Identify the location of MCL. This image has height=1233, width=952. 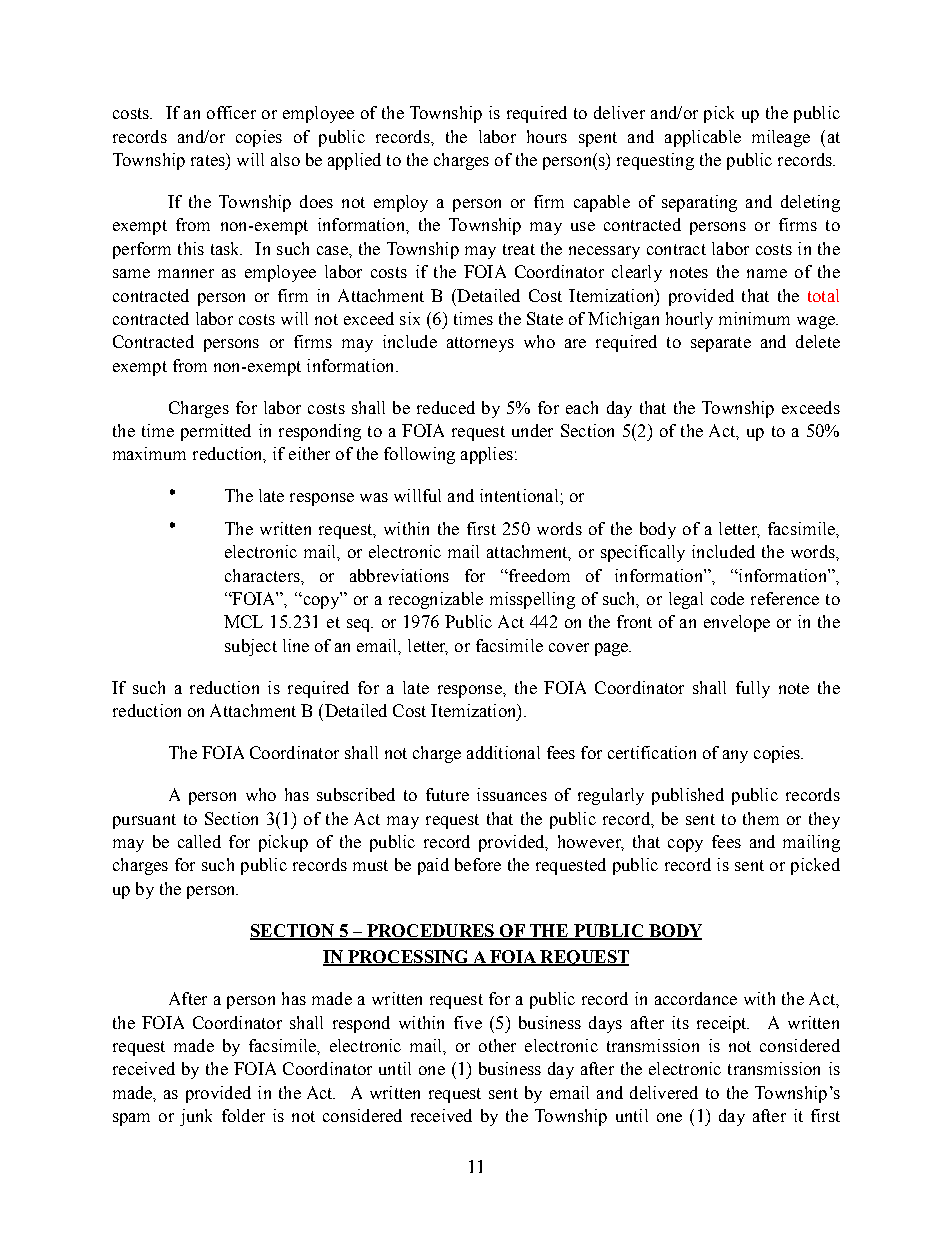
(243, 621).
